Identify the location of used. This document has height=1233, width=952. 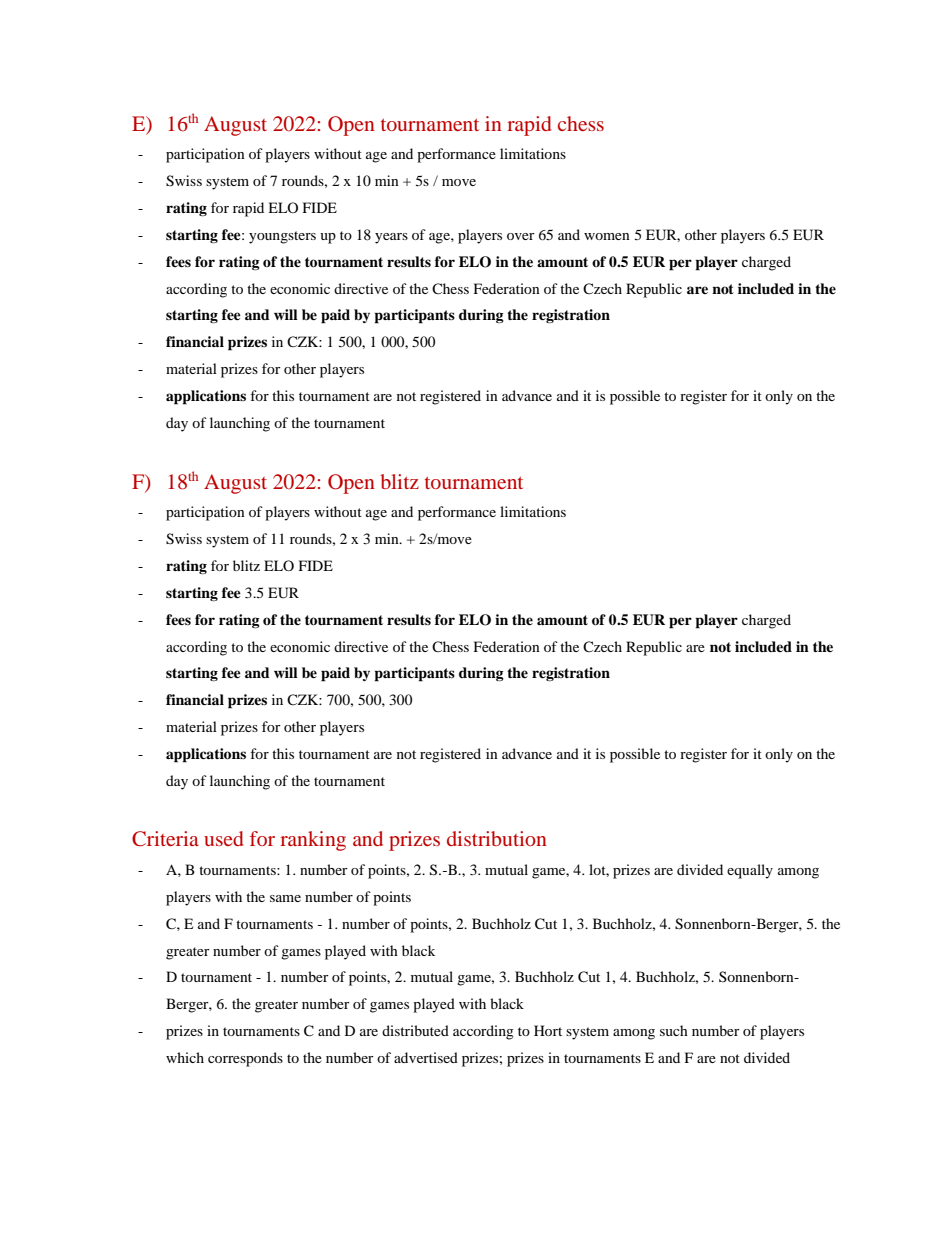
(223, 838).
